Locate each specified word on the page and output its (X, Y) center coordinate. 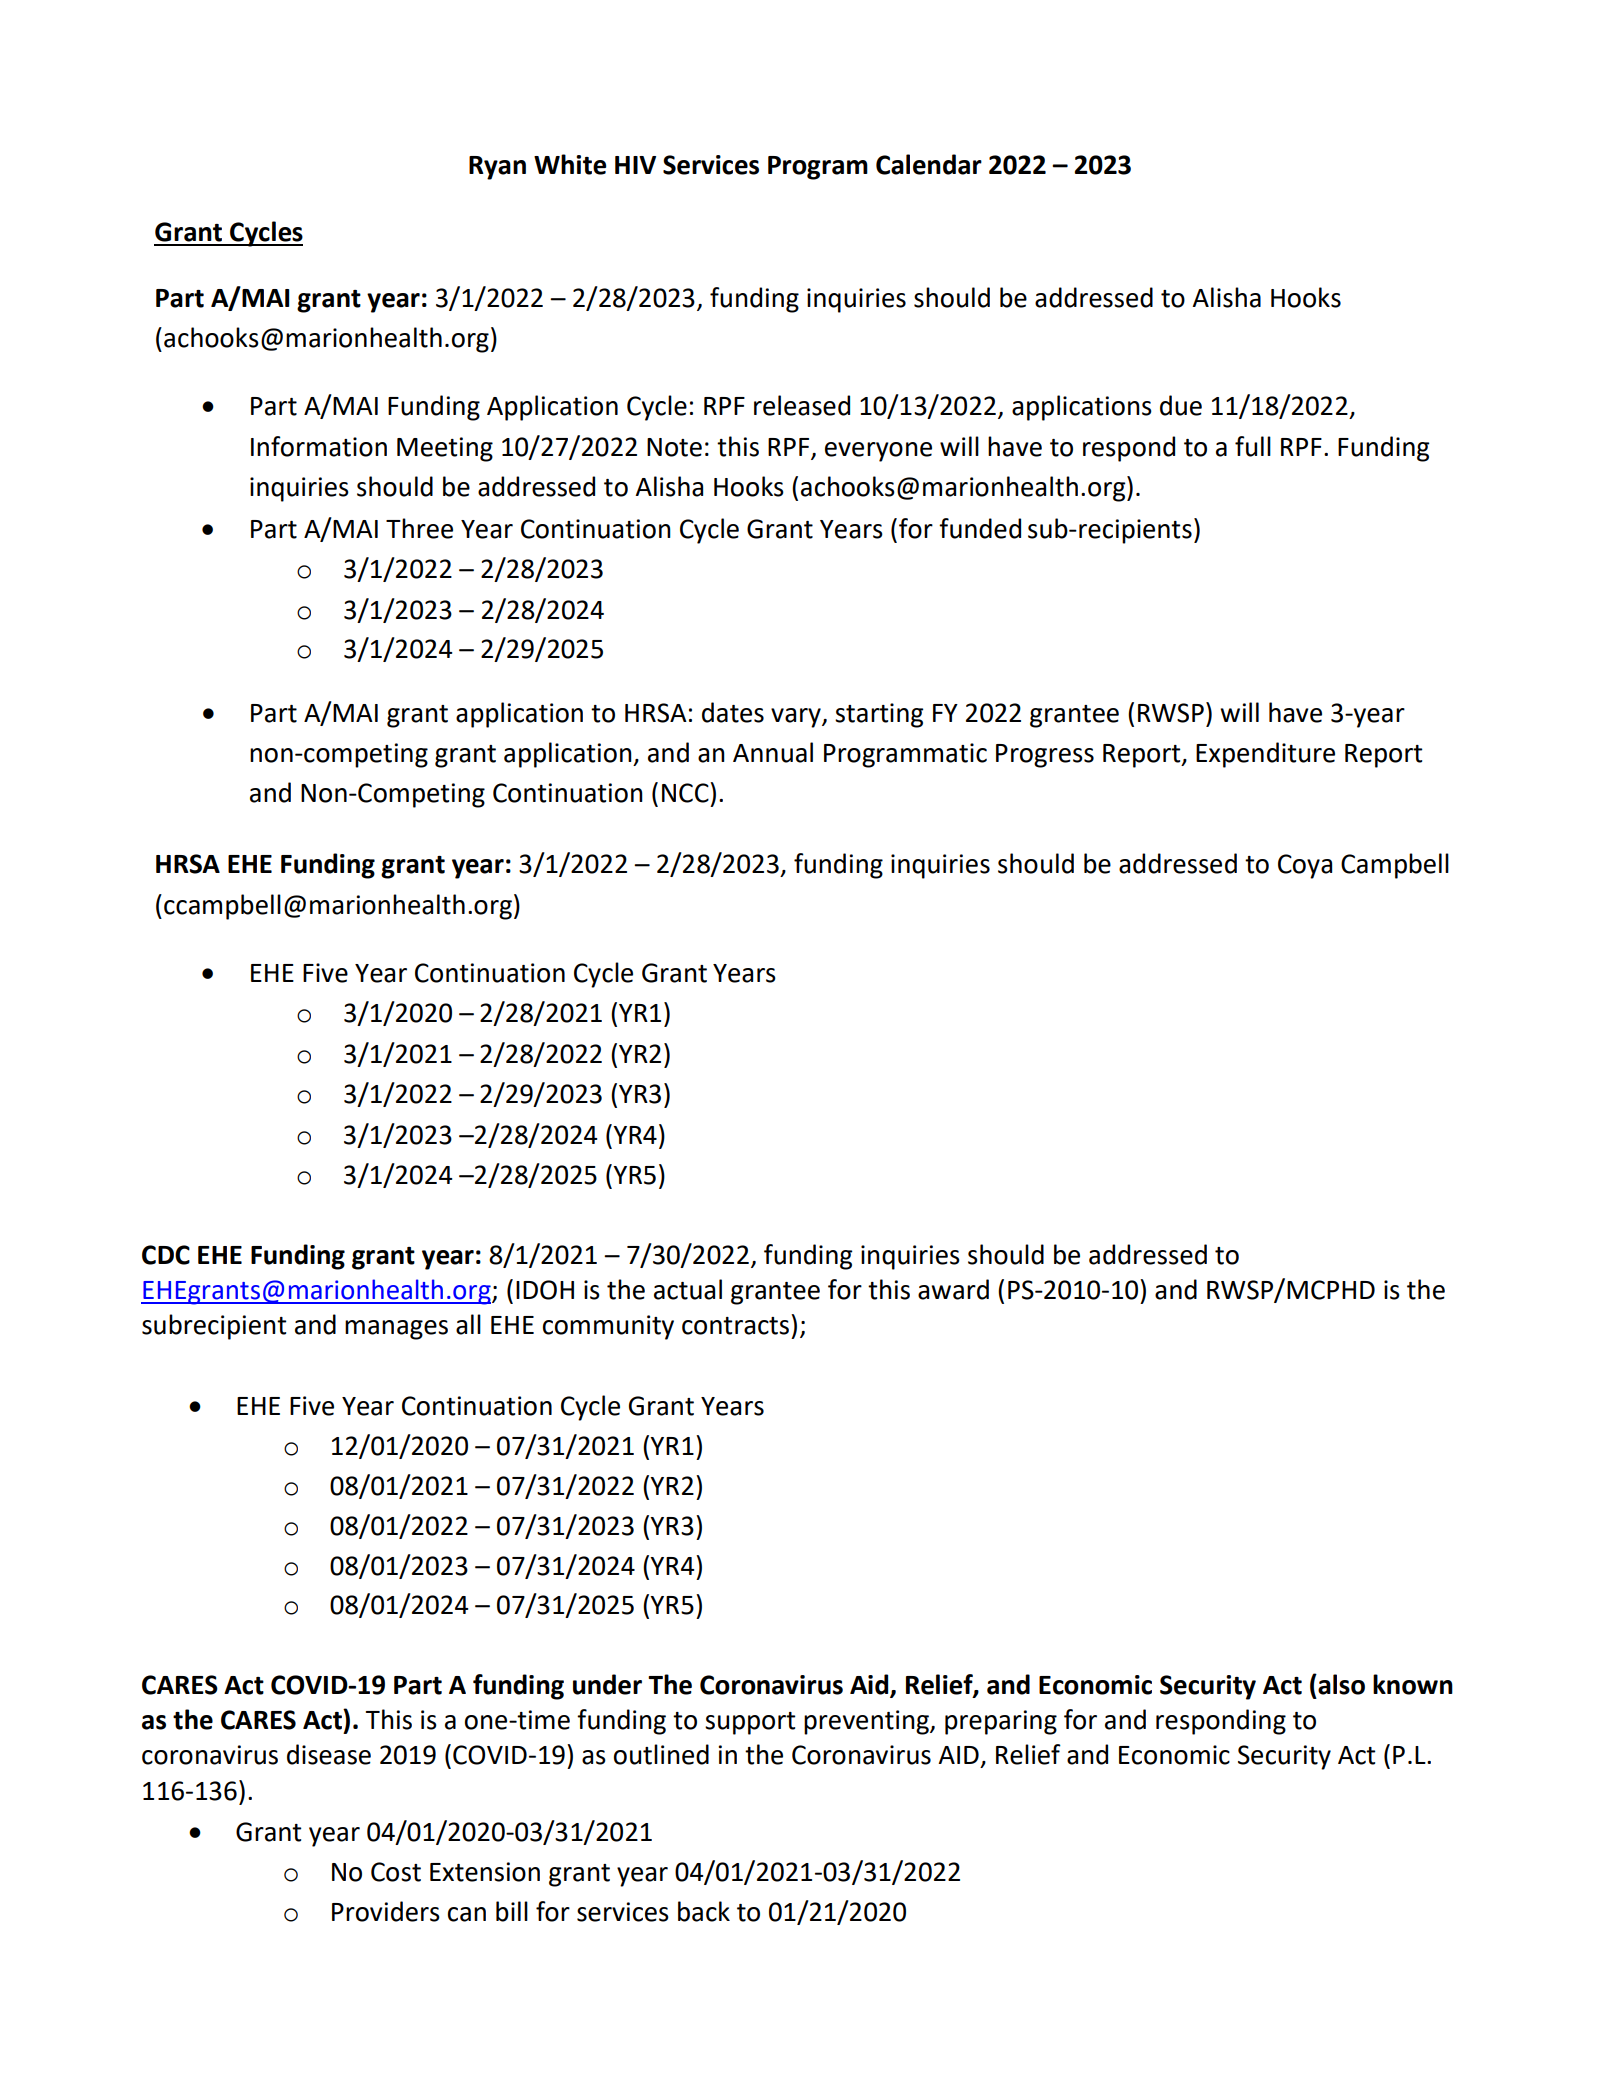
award (953, 1289)
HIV (635, 165)
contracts (735, 1326)
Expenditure (1265, 755)
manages (396, 1330)
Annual (773, 752)
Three (419, 528)
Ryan (497, 168)
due (1181, 405)
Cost (396, 1872)
